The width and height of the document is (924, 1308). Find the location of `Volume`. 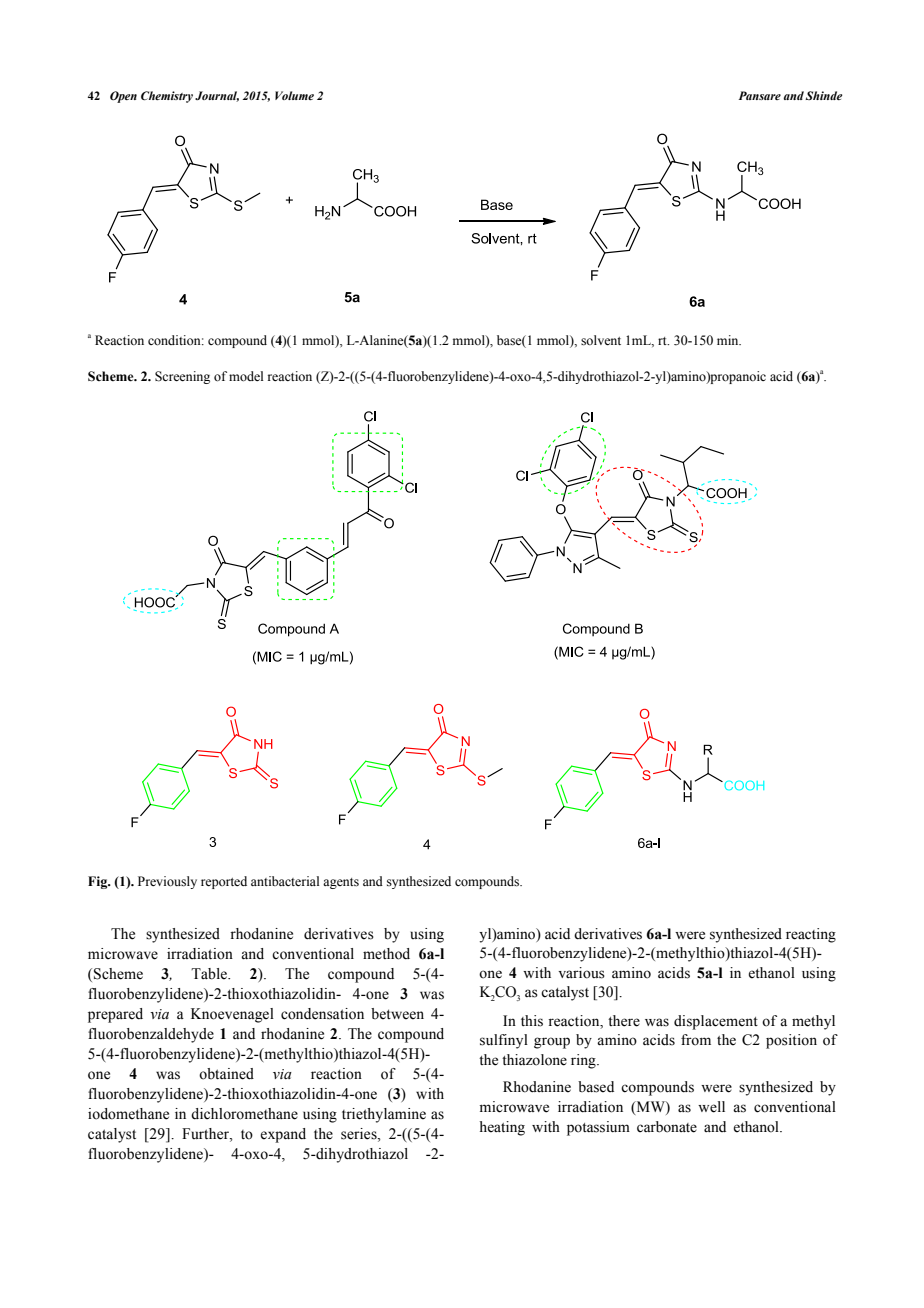

Volume is located at coordinates (294, 95).
